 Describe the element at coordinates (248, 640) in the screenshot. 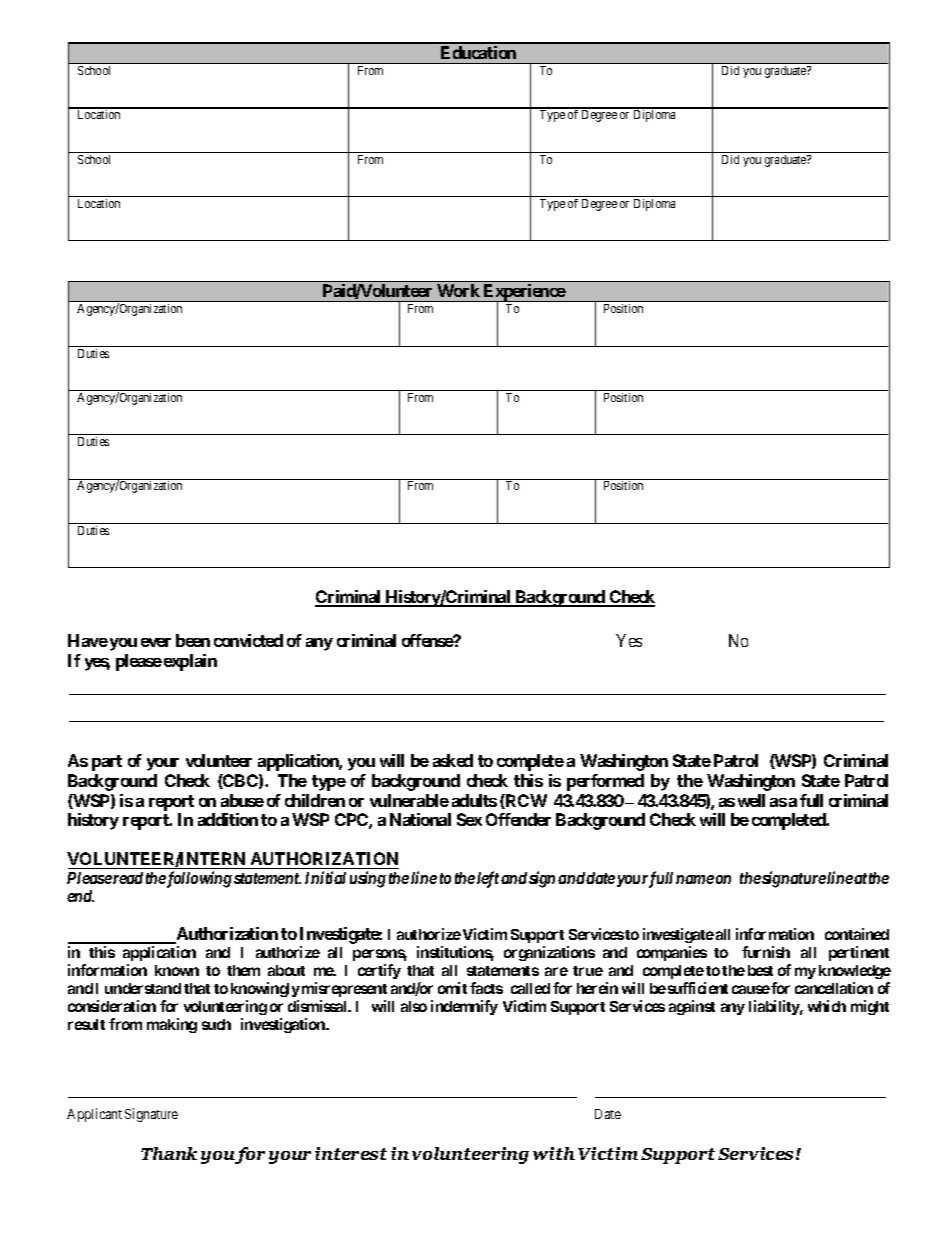

I see `convicted` at that location.
